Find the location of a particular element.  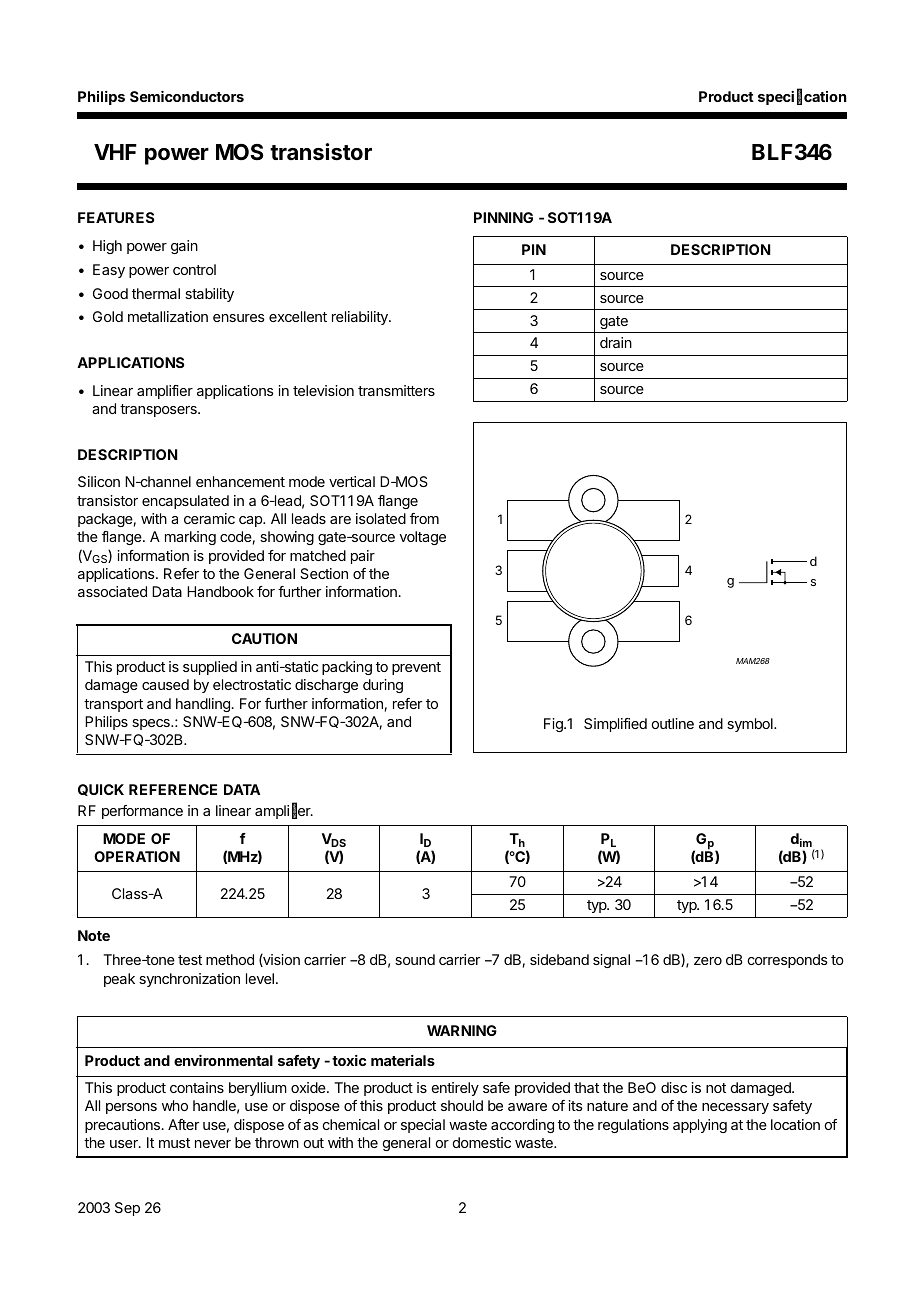

drain is located at coordinates (616, 342).
